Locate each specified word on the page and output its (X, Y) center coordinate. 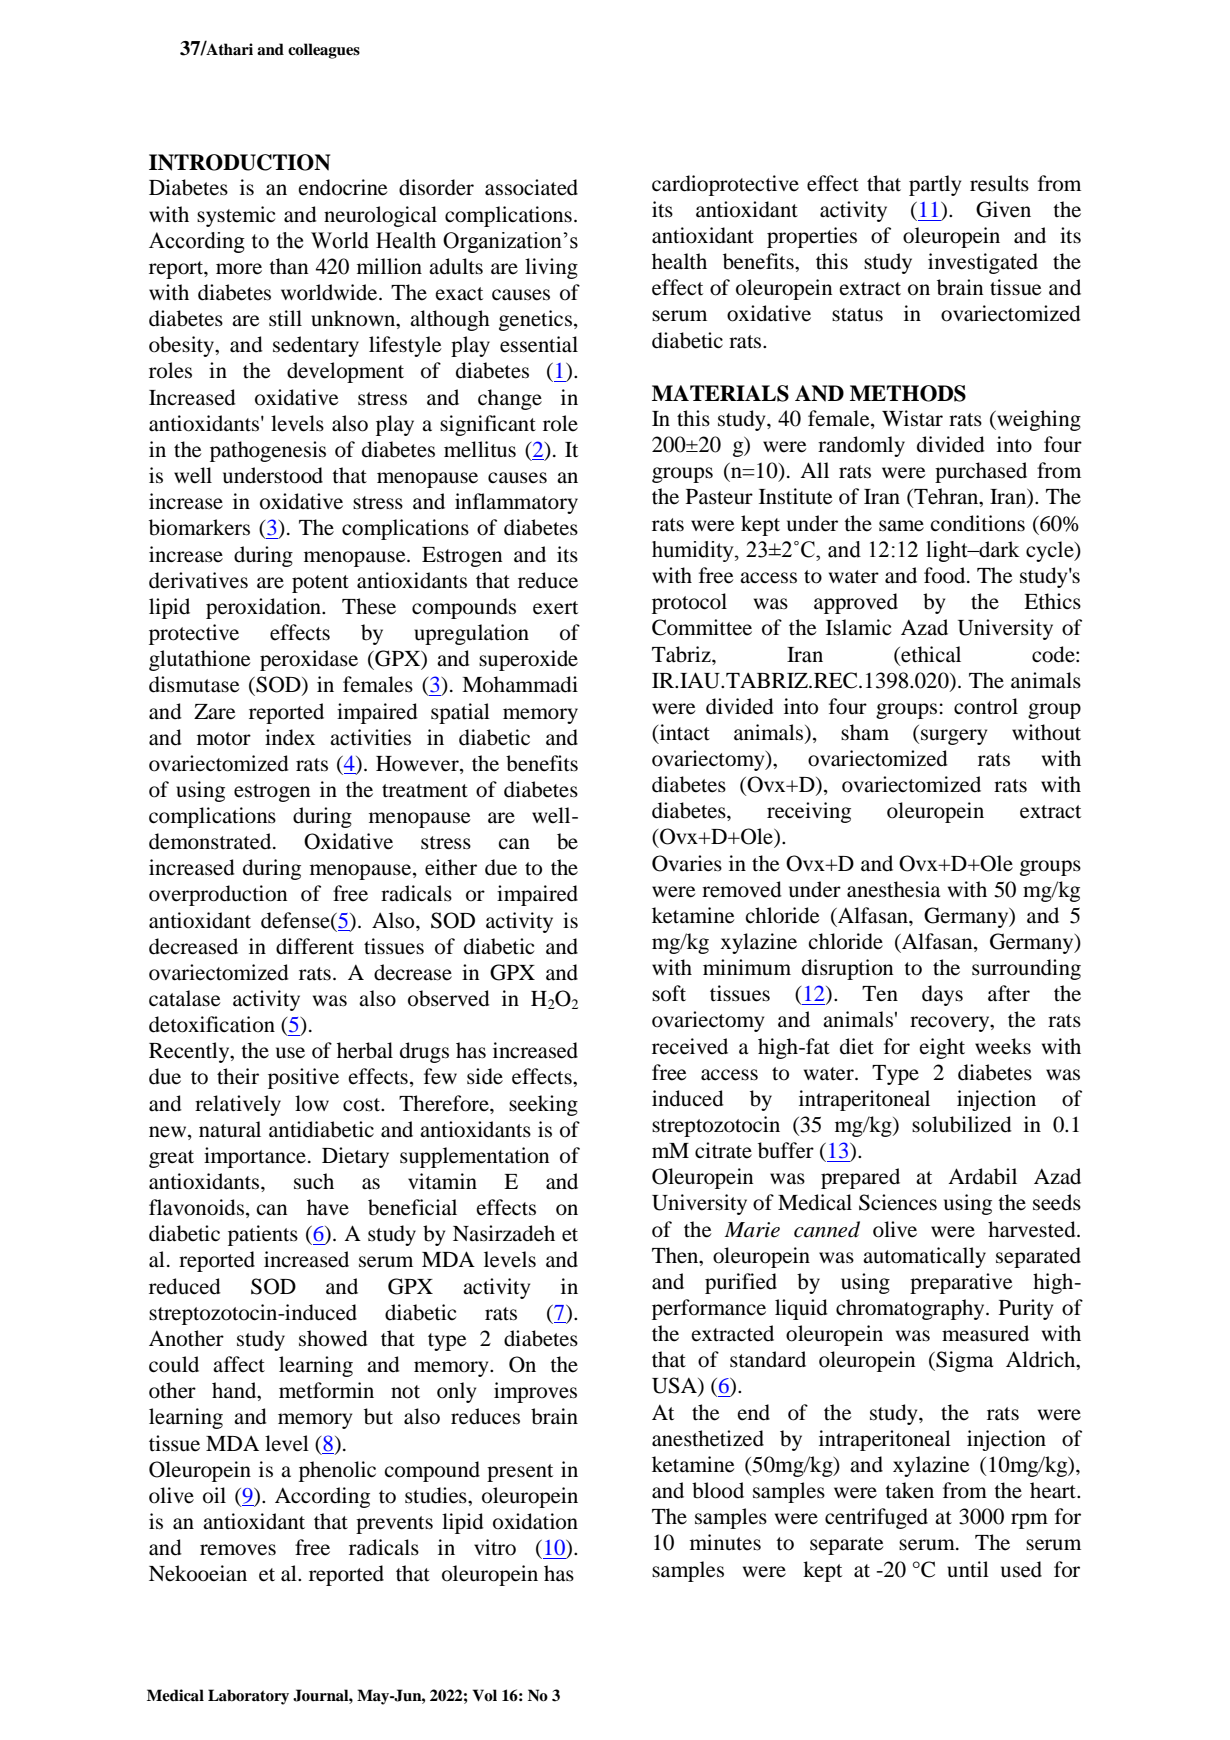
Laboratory (248, 1697)
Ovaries (687, 863)
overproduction (218, 895)
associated (531, 187)
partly (935, 185)
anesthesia (893, 889)
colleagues (324, 51)
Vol (484, 1695)
